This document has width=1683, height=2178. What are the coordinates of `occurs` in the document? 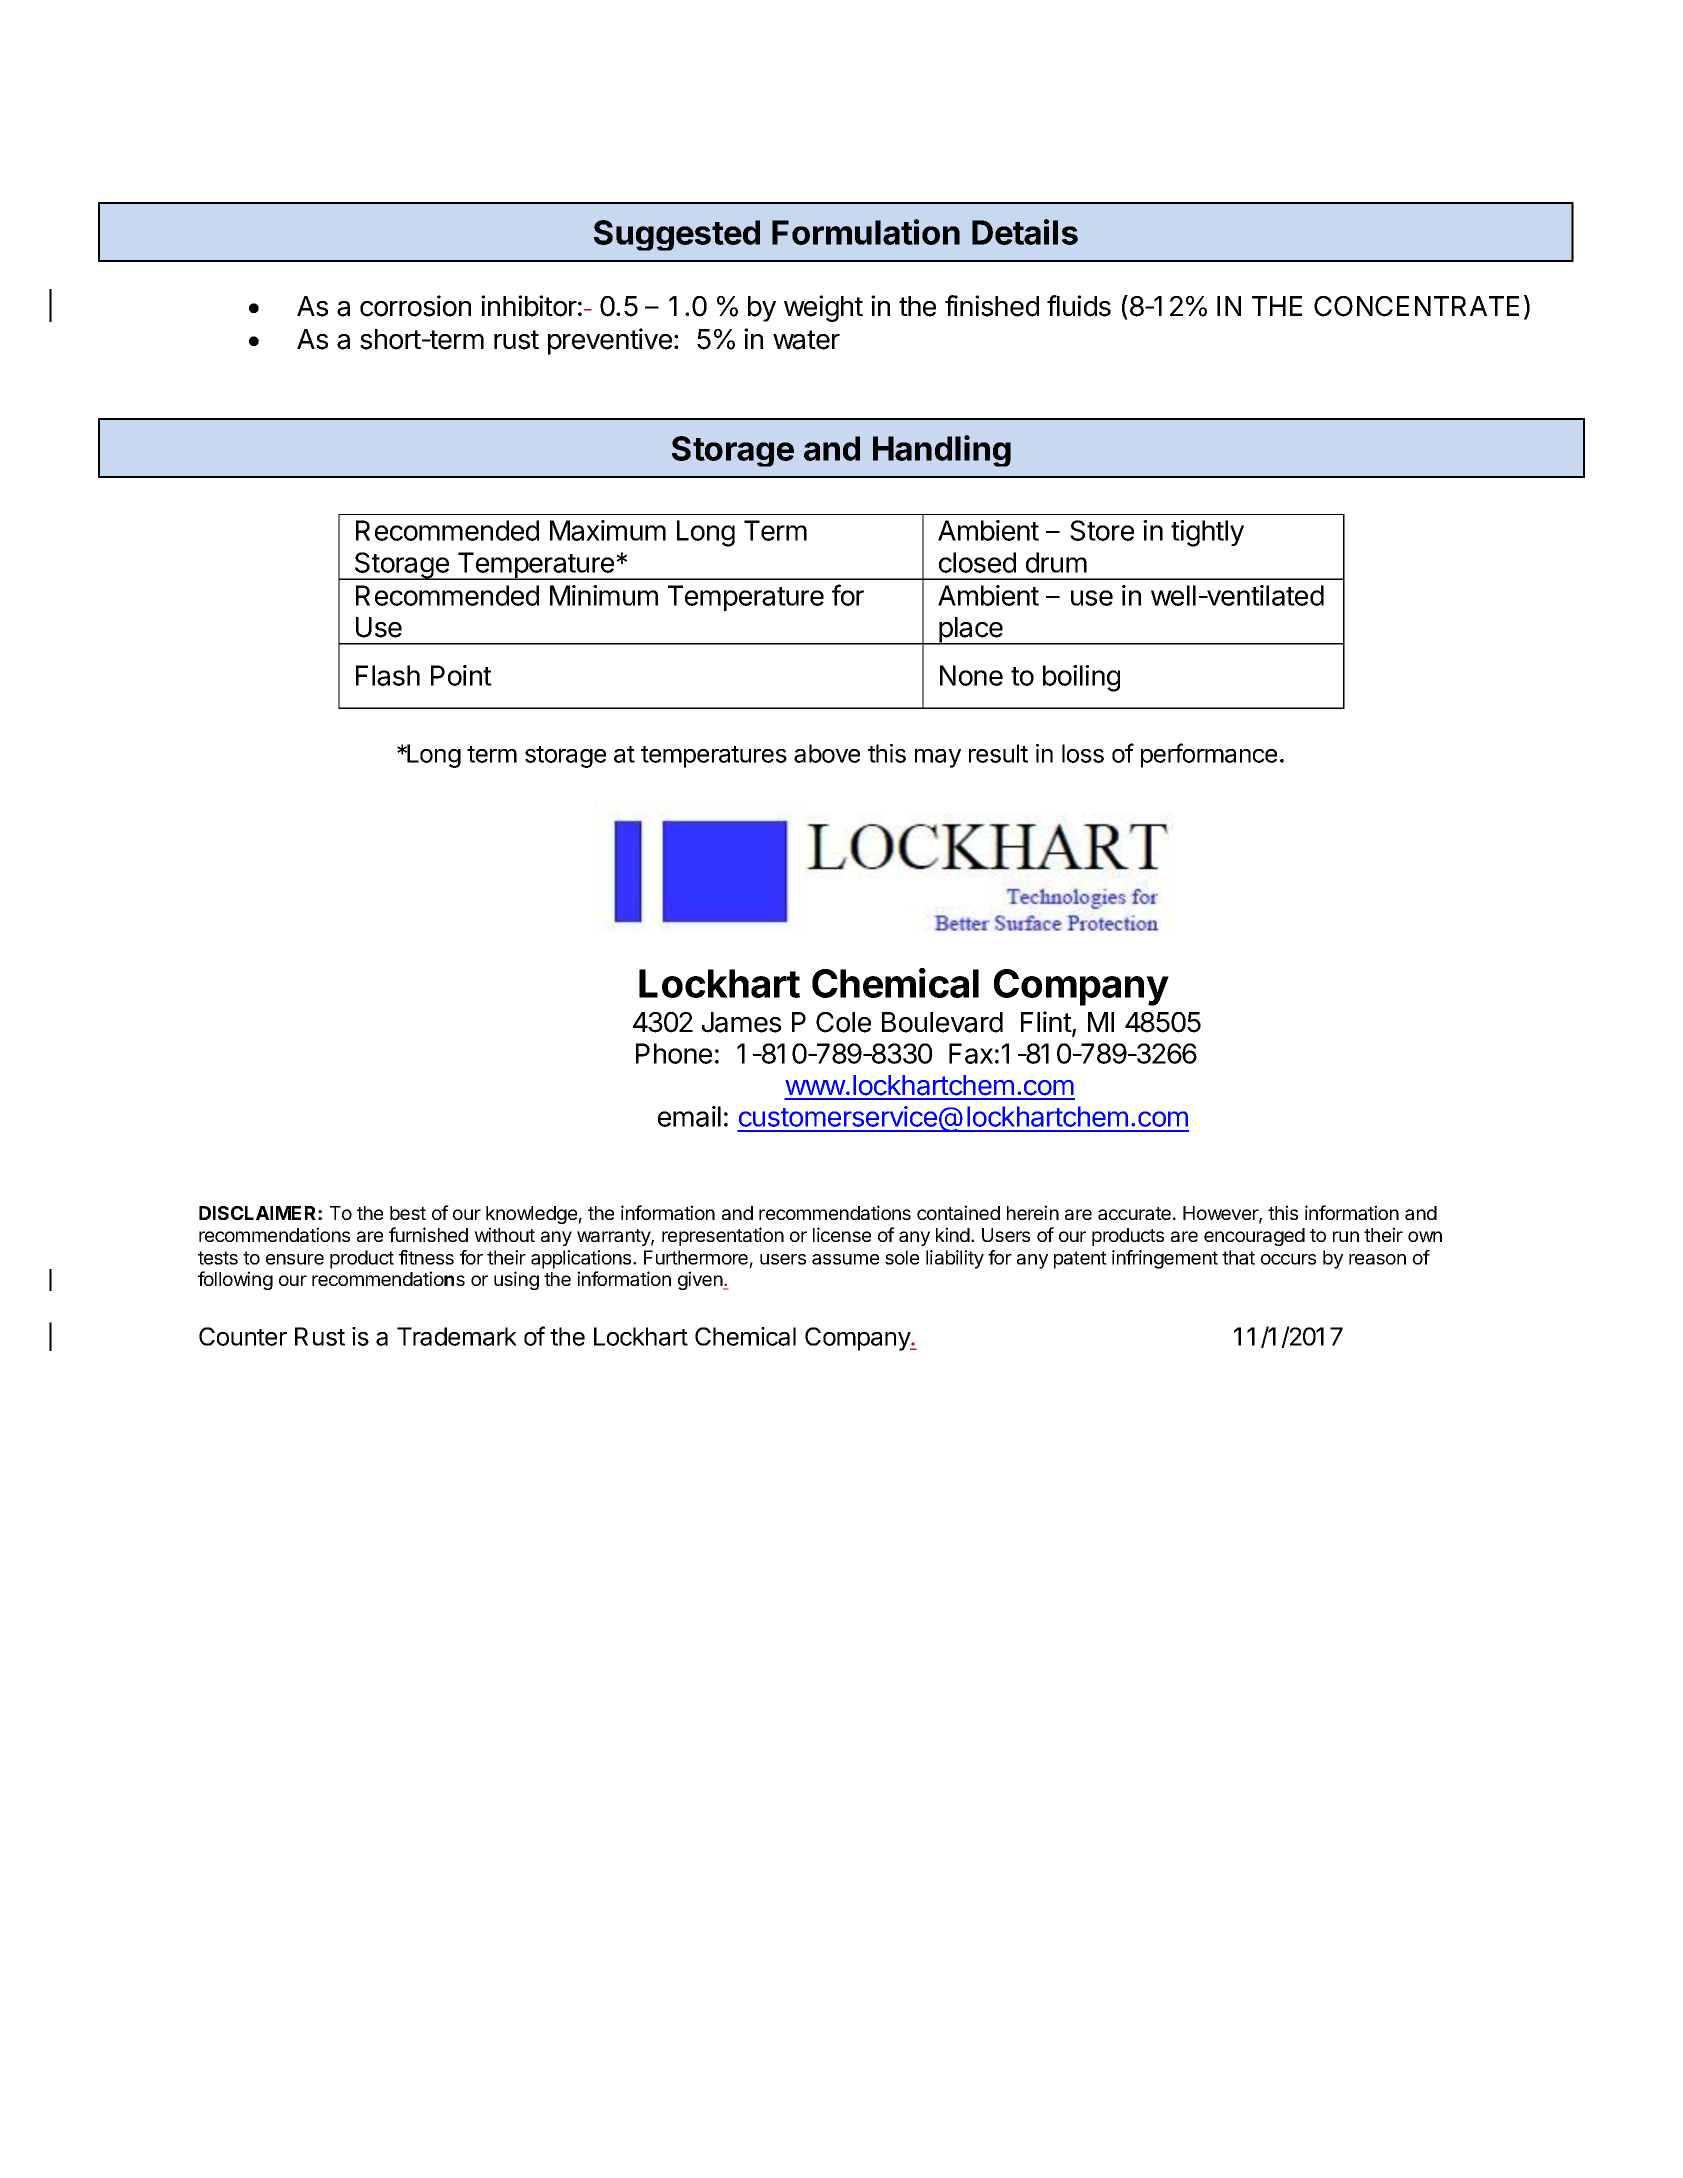 It's located at (1288, 1259).
